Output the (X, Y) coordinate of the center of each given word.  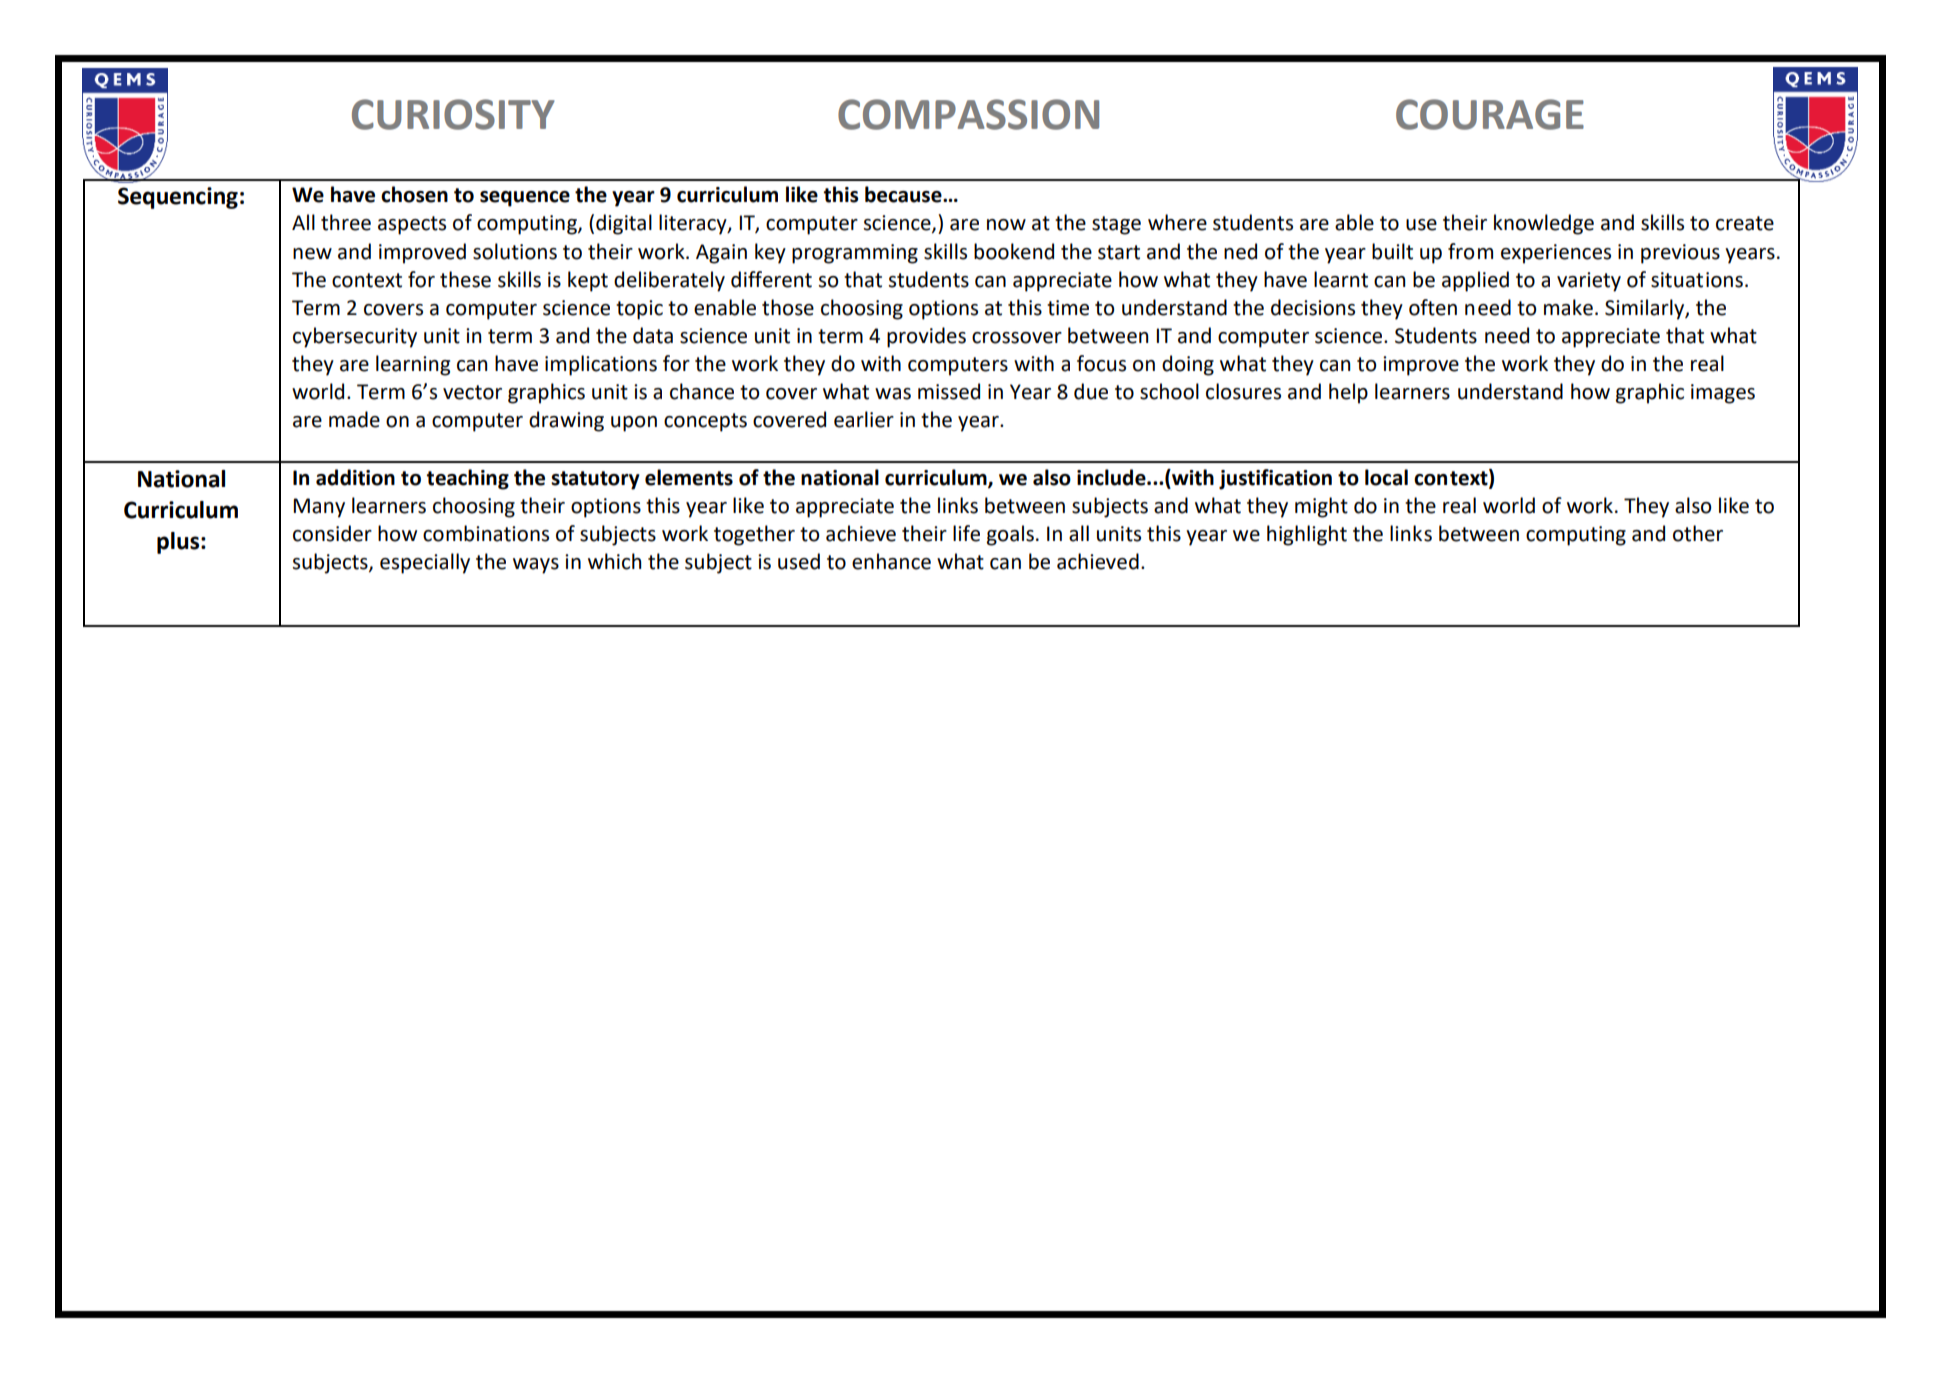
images (1723, 394)
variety (1589, 282)
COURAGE (1490, 114)
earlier (864, 419)
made (354, 419)
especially (425, 563)
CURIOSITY (453, 114)
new (312, 254)
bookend (1014, 251)
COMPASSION (968, 114)
